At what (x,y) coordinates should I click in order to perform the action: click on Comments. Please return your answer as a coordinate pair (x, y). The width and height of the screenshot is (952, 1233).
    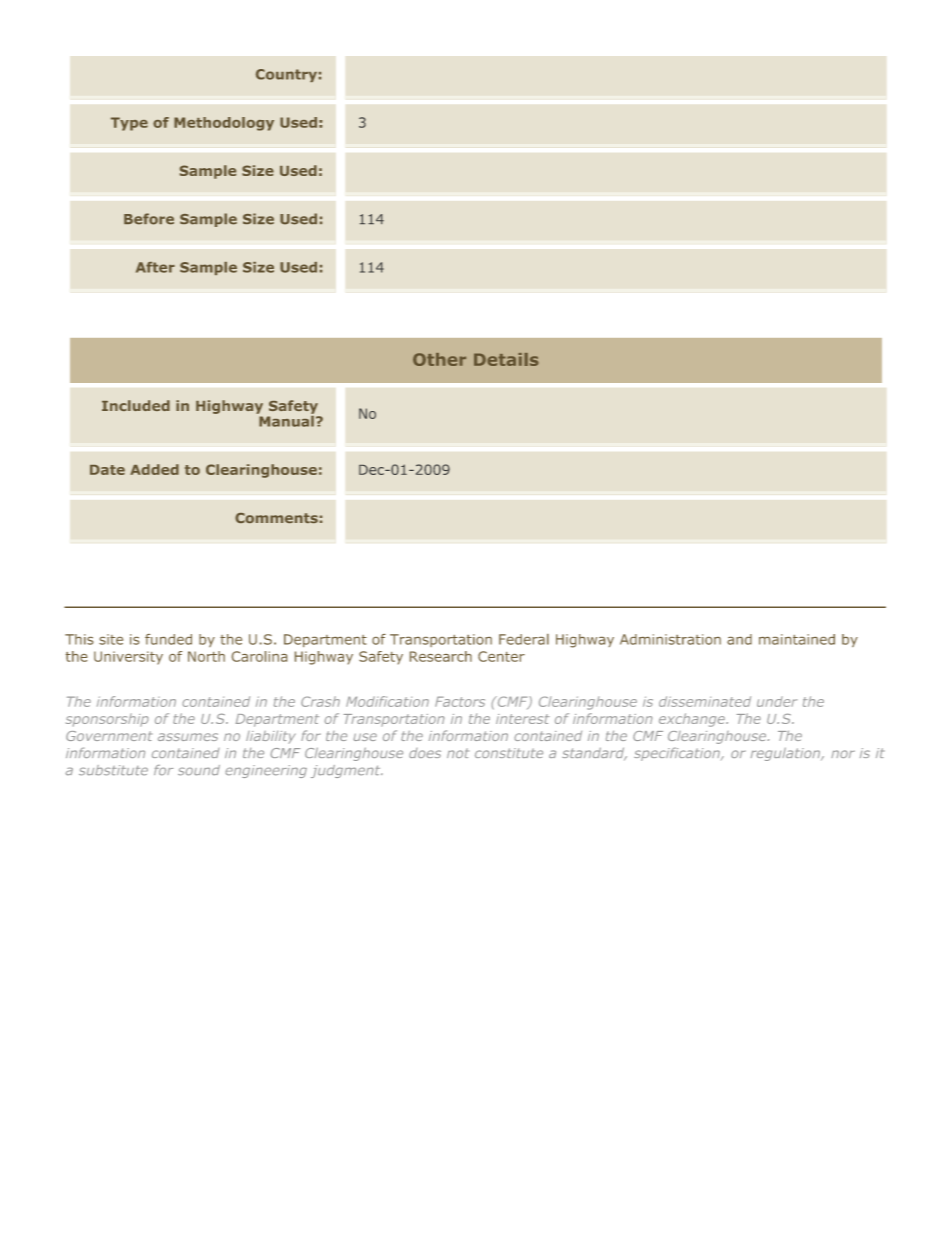
    Looking at the image, I should click on (276, 518).
